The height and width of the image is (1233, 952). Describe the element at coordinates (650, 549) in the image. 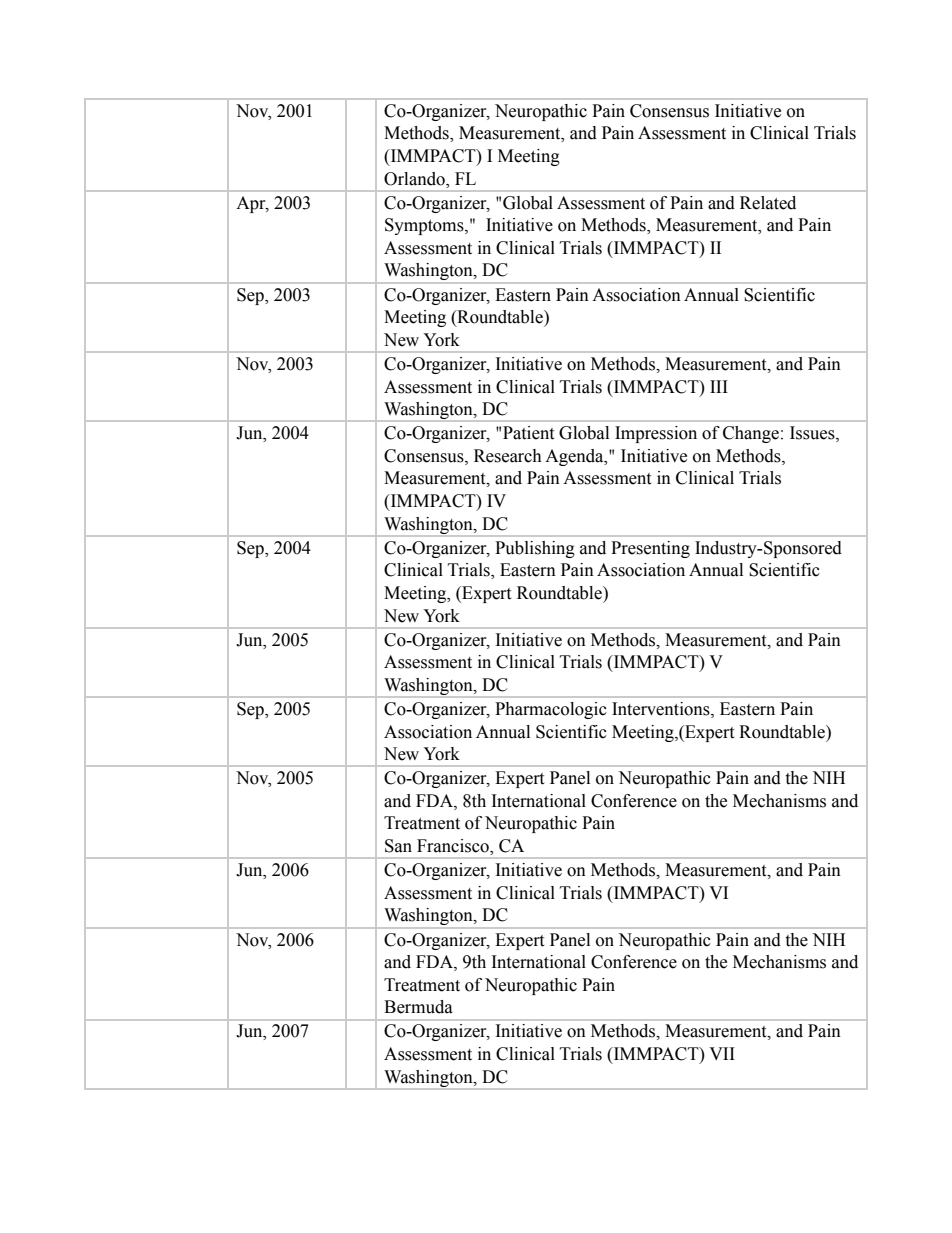

I see `Presenting` at that location.
